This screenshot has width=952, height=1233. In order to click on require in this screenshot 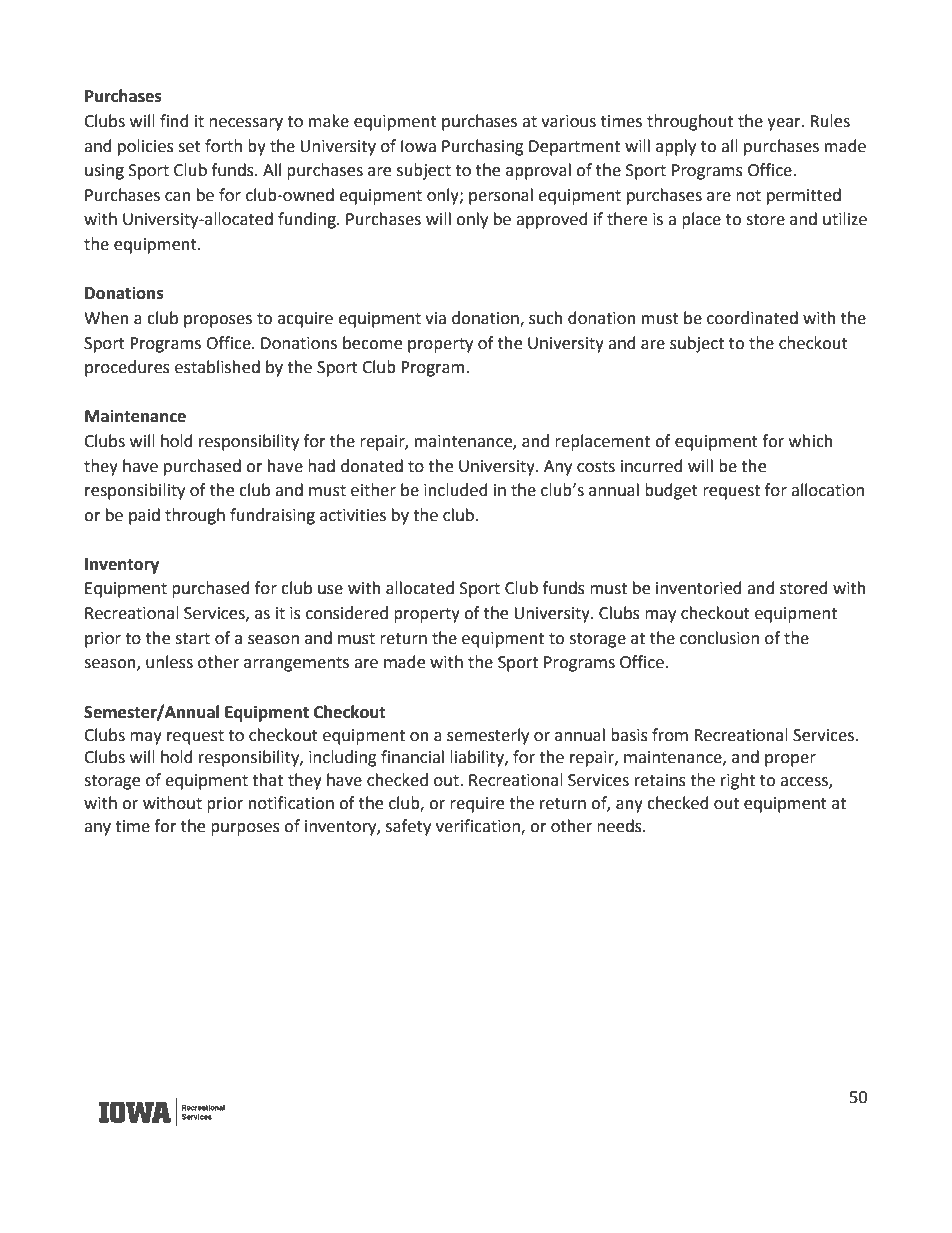, I will do `click(477, 805)`.
